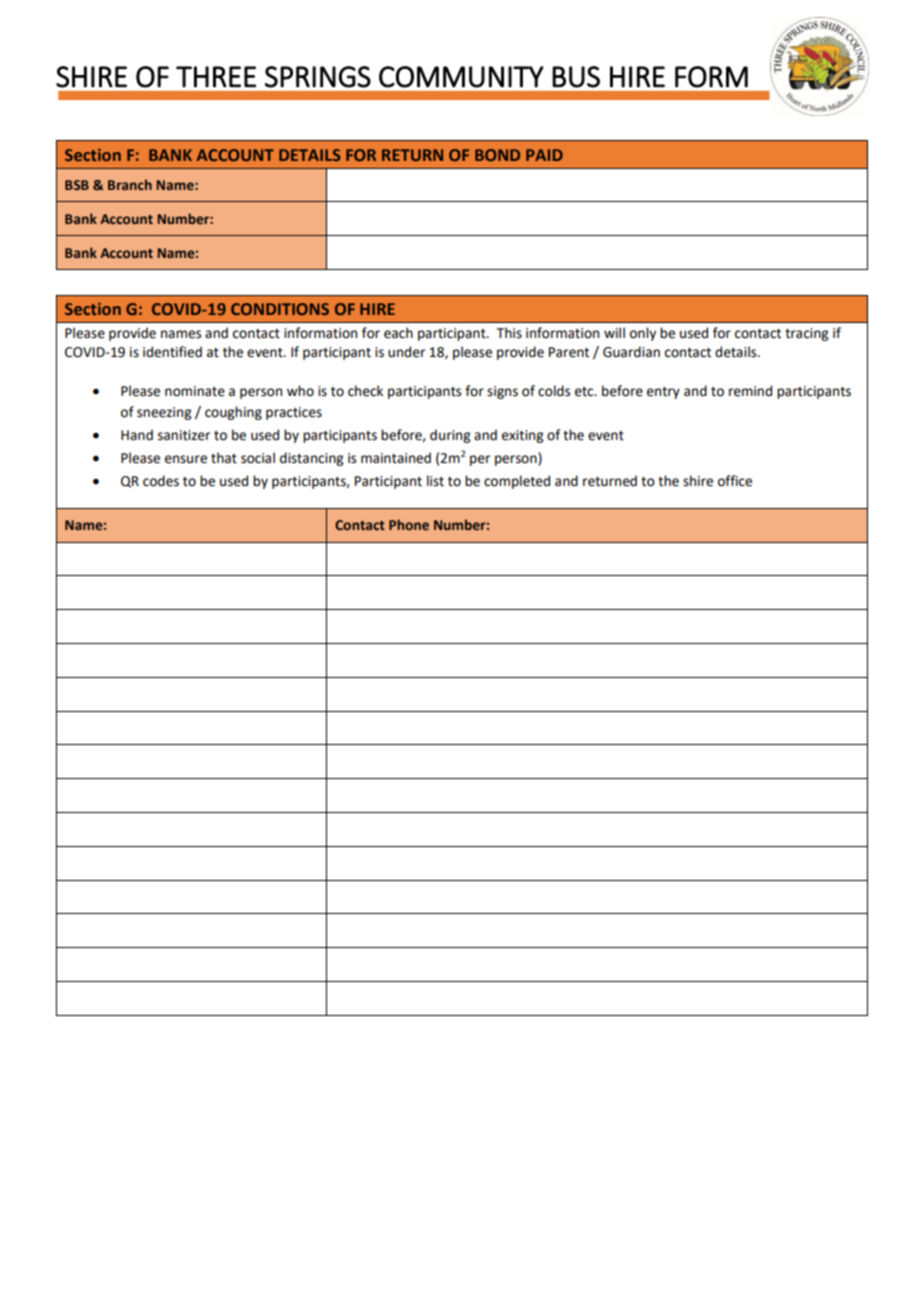 The height and width of the image is (1308, 924). What do you see at coordinates (172, 352) in the image?
I see `identified` at bounding box center [172, 352].
